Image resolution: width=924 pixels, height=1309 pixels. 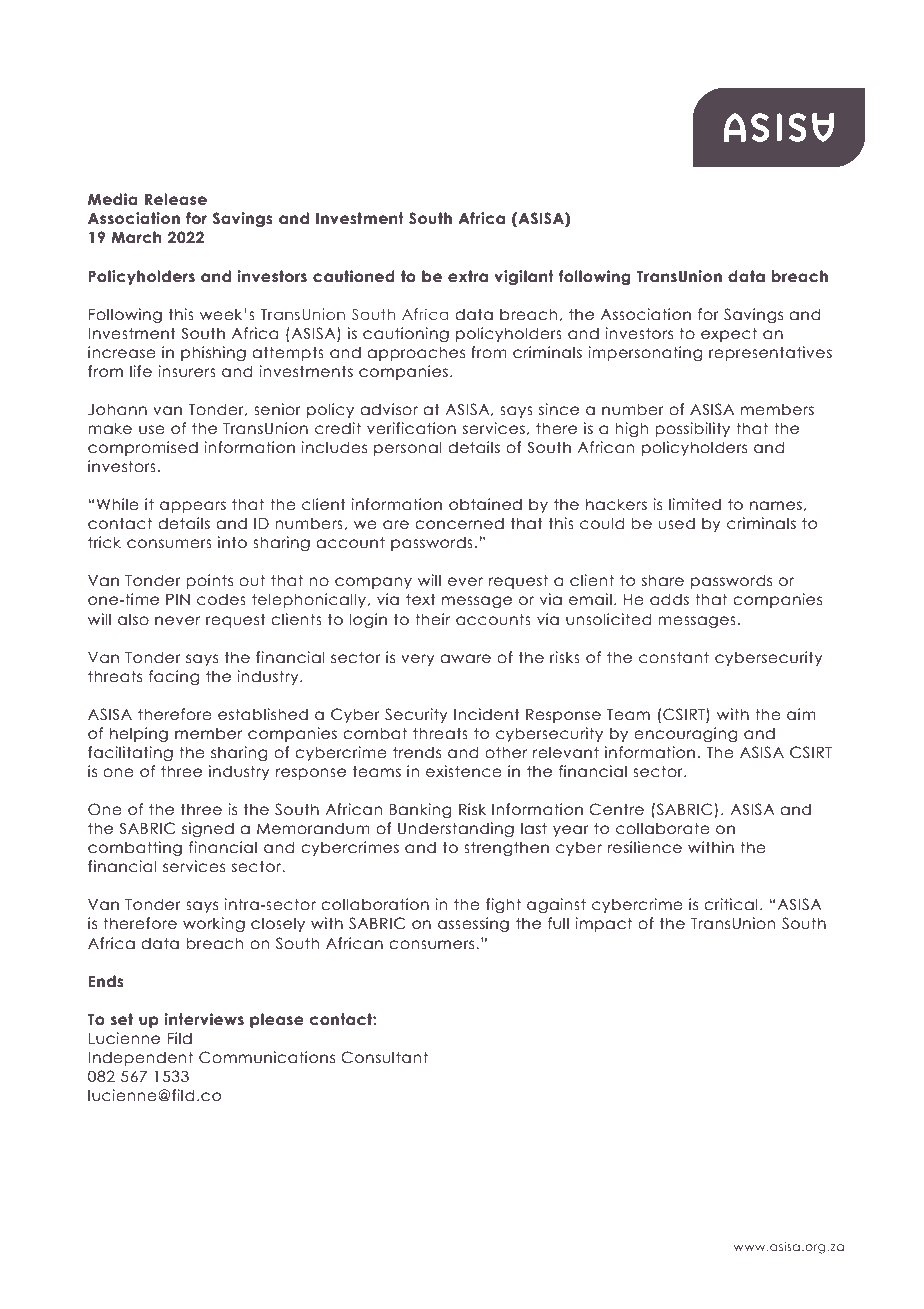 I want to click on also, so click(x=133, y=619).
